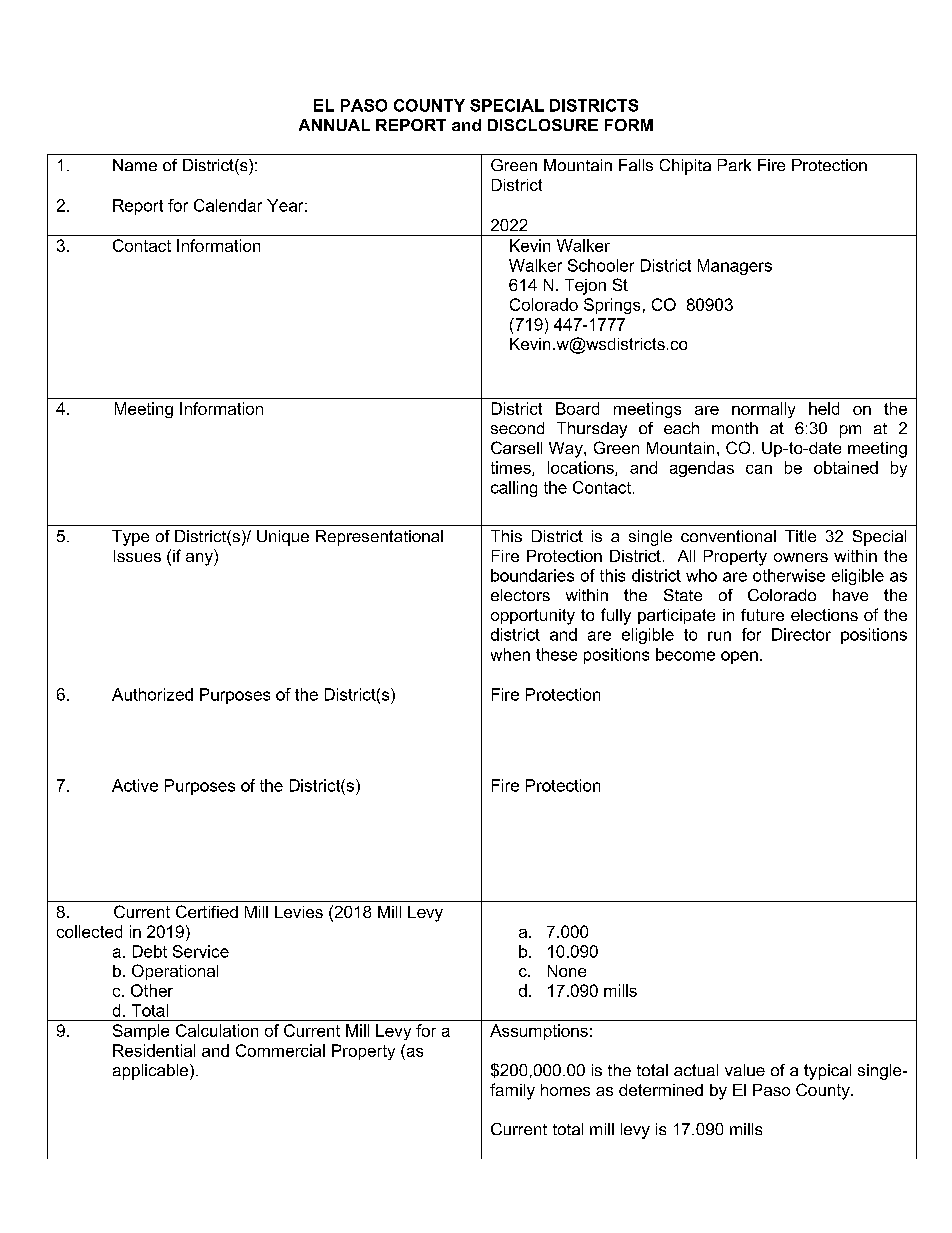 Image resolution: width=952 pixels, height=1233 pixels. Describe the element at coordinates (510, 654) in the screenshot. I see `when` at that location.
